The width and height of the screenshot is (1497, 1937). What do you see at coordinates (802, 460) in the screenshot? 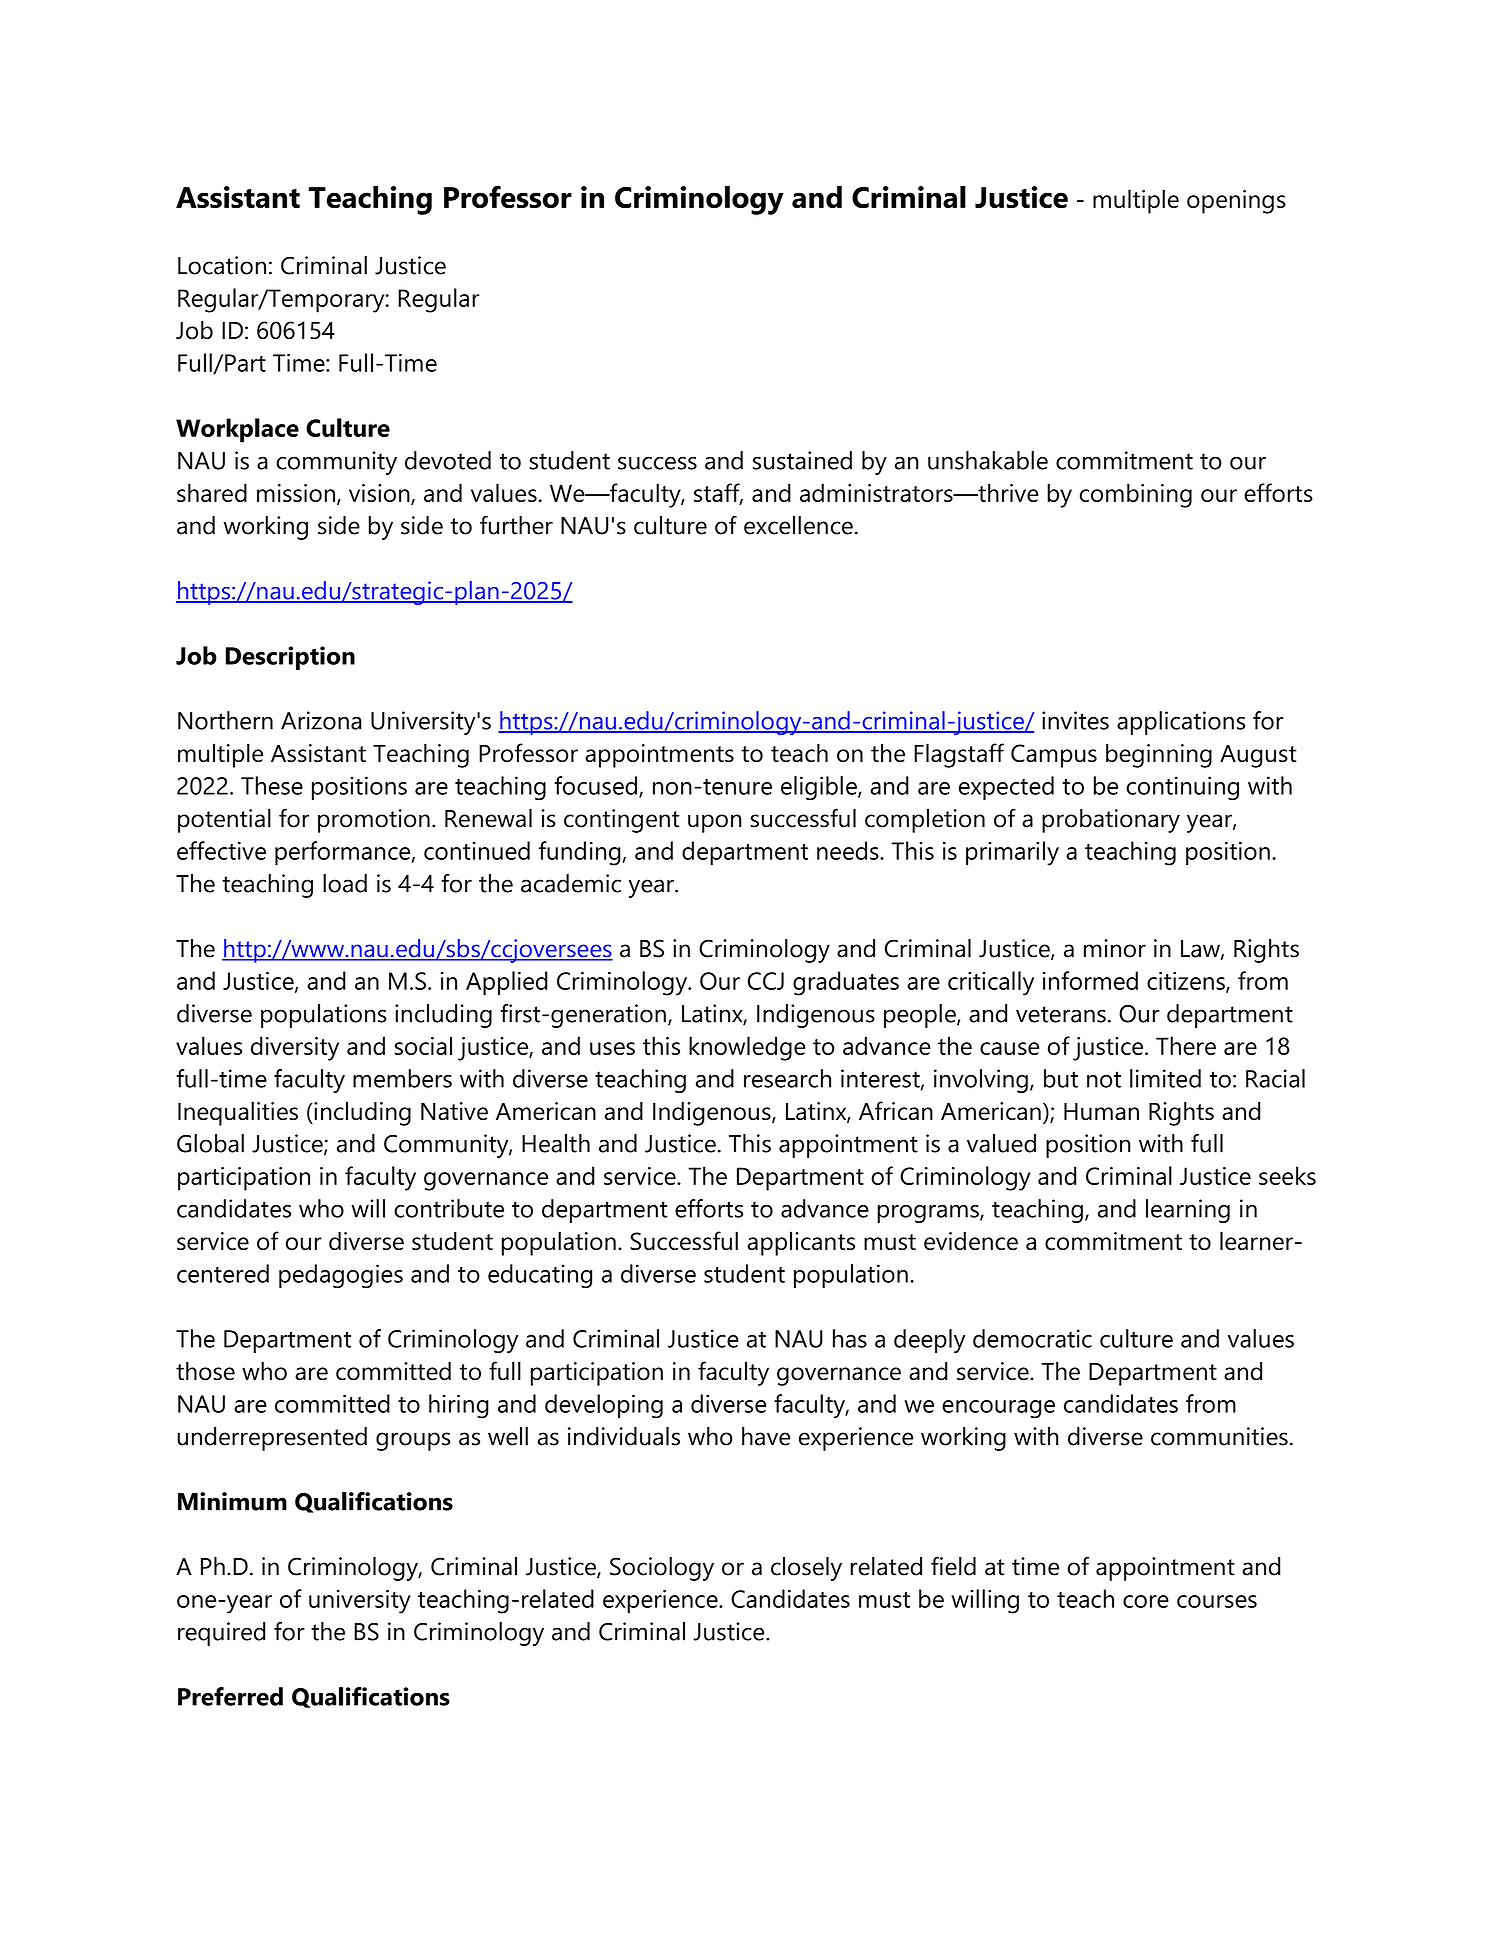
I see `sustained` at bounding box center [802, 460].
